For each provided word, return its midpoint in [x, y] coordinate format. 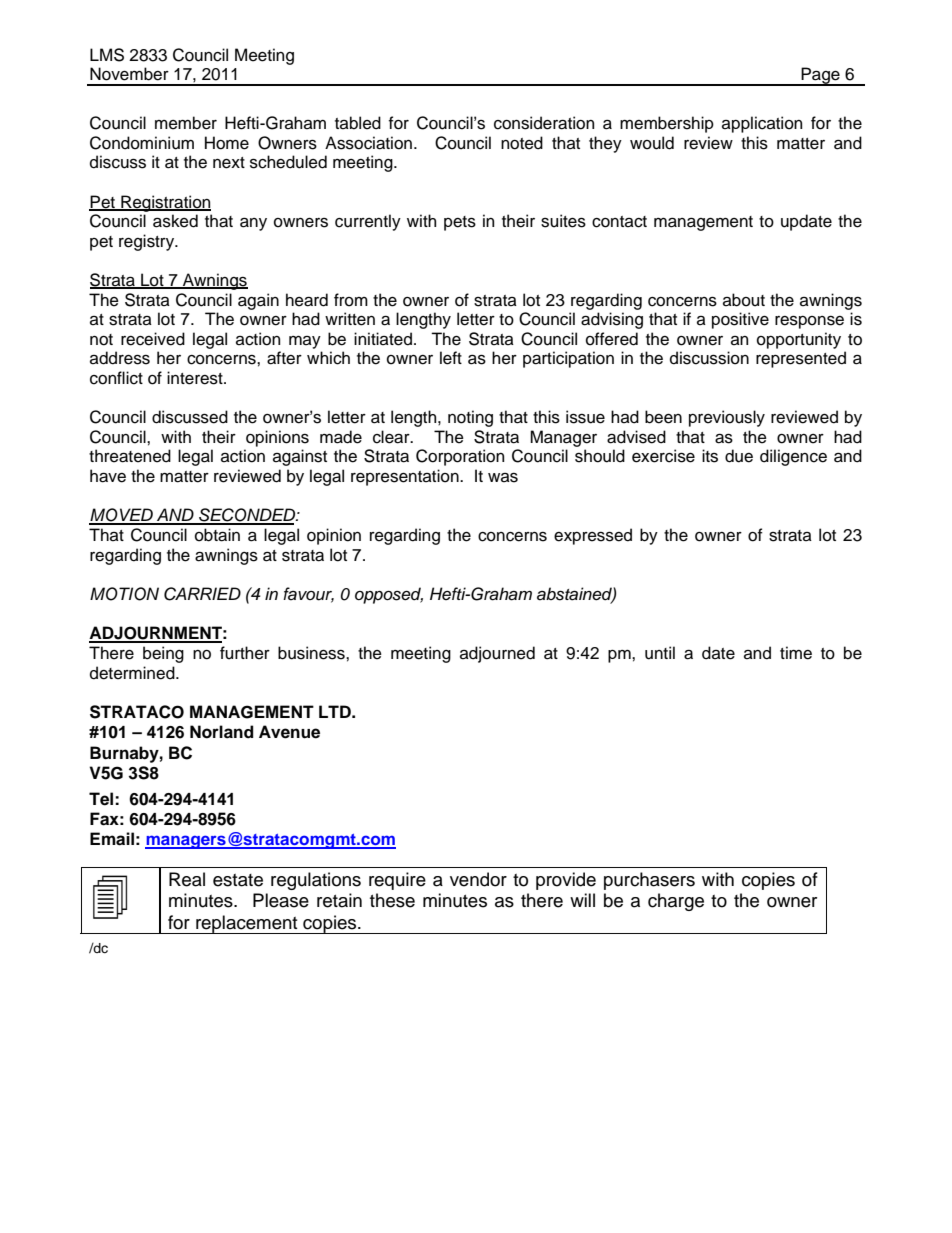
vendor [478, 879]
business [312, 653]
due [739, 456]
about [744, 300]
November [129, 74]
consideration [544, 123]
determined [133, 673]
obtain [217, 535]
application [762, 124]
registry [148, 242]
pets [460, 223]
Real [187, 879]
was [503, 477]
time [796, 653]
